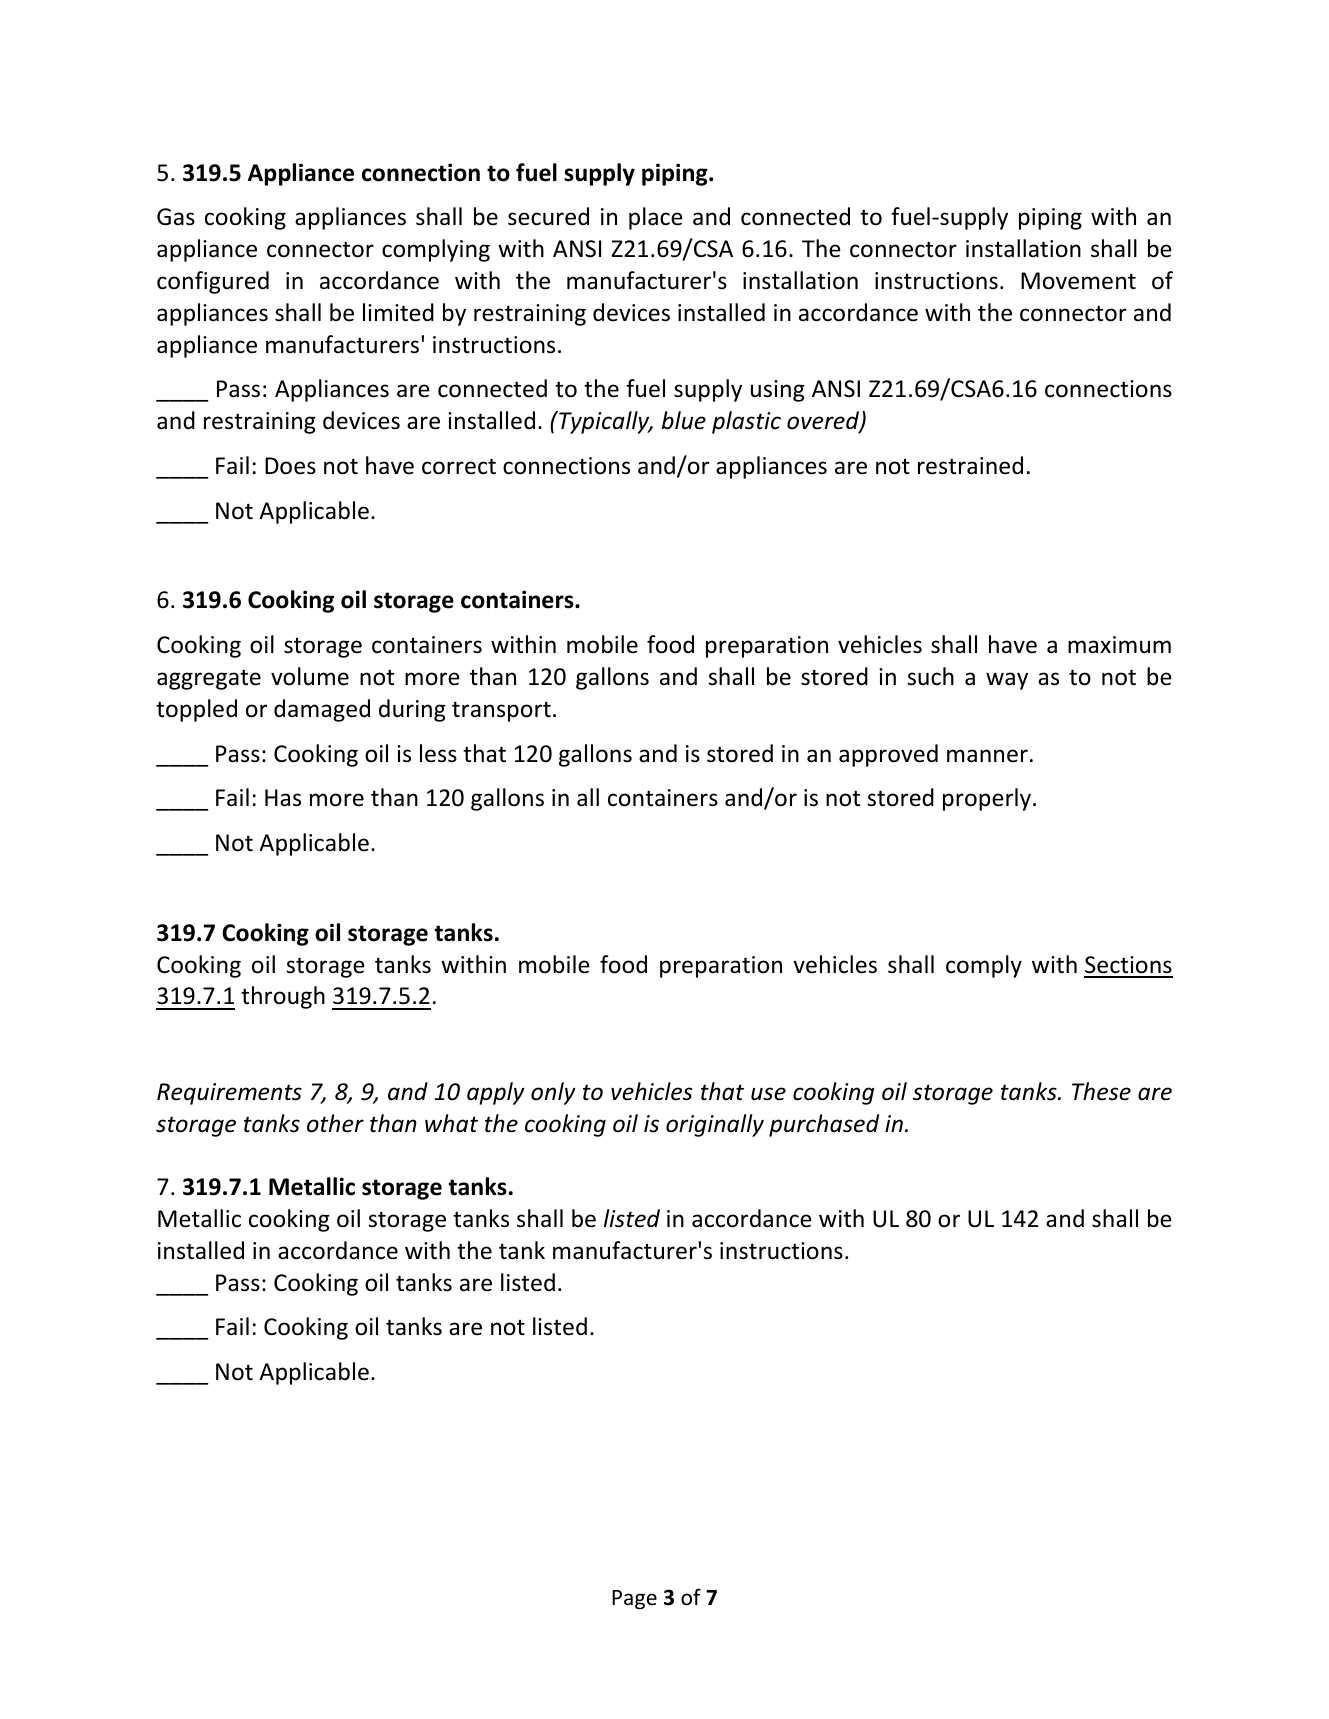 The height and width of the document is (1719, 1329). Describe the element at coordinates (715, 1125) in the document. I see `originally` at that location.
